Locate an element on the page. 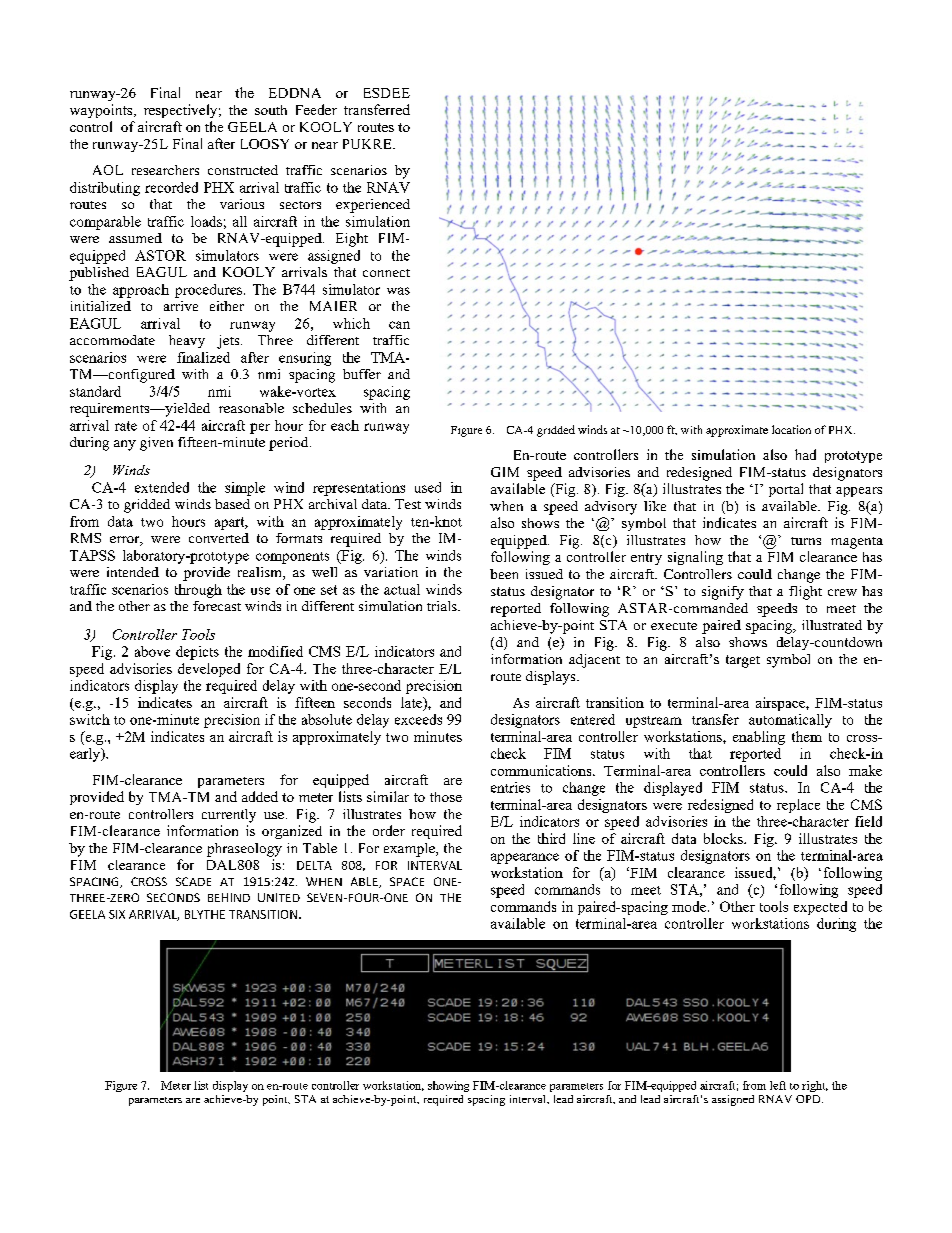 Image resolution: width=952 pixels, height=1233 pixels. used is located at coordinates (428, 487).
